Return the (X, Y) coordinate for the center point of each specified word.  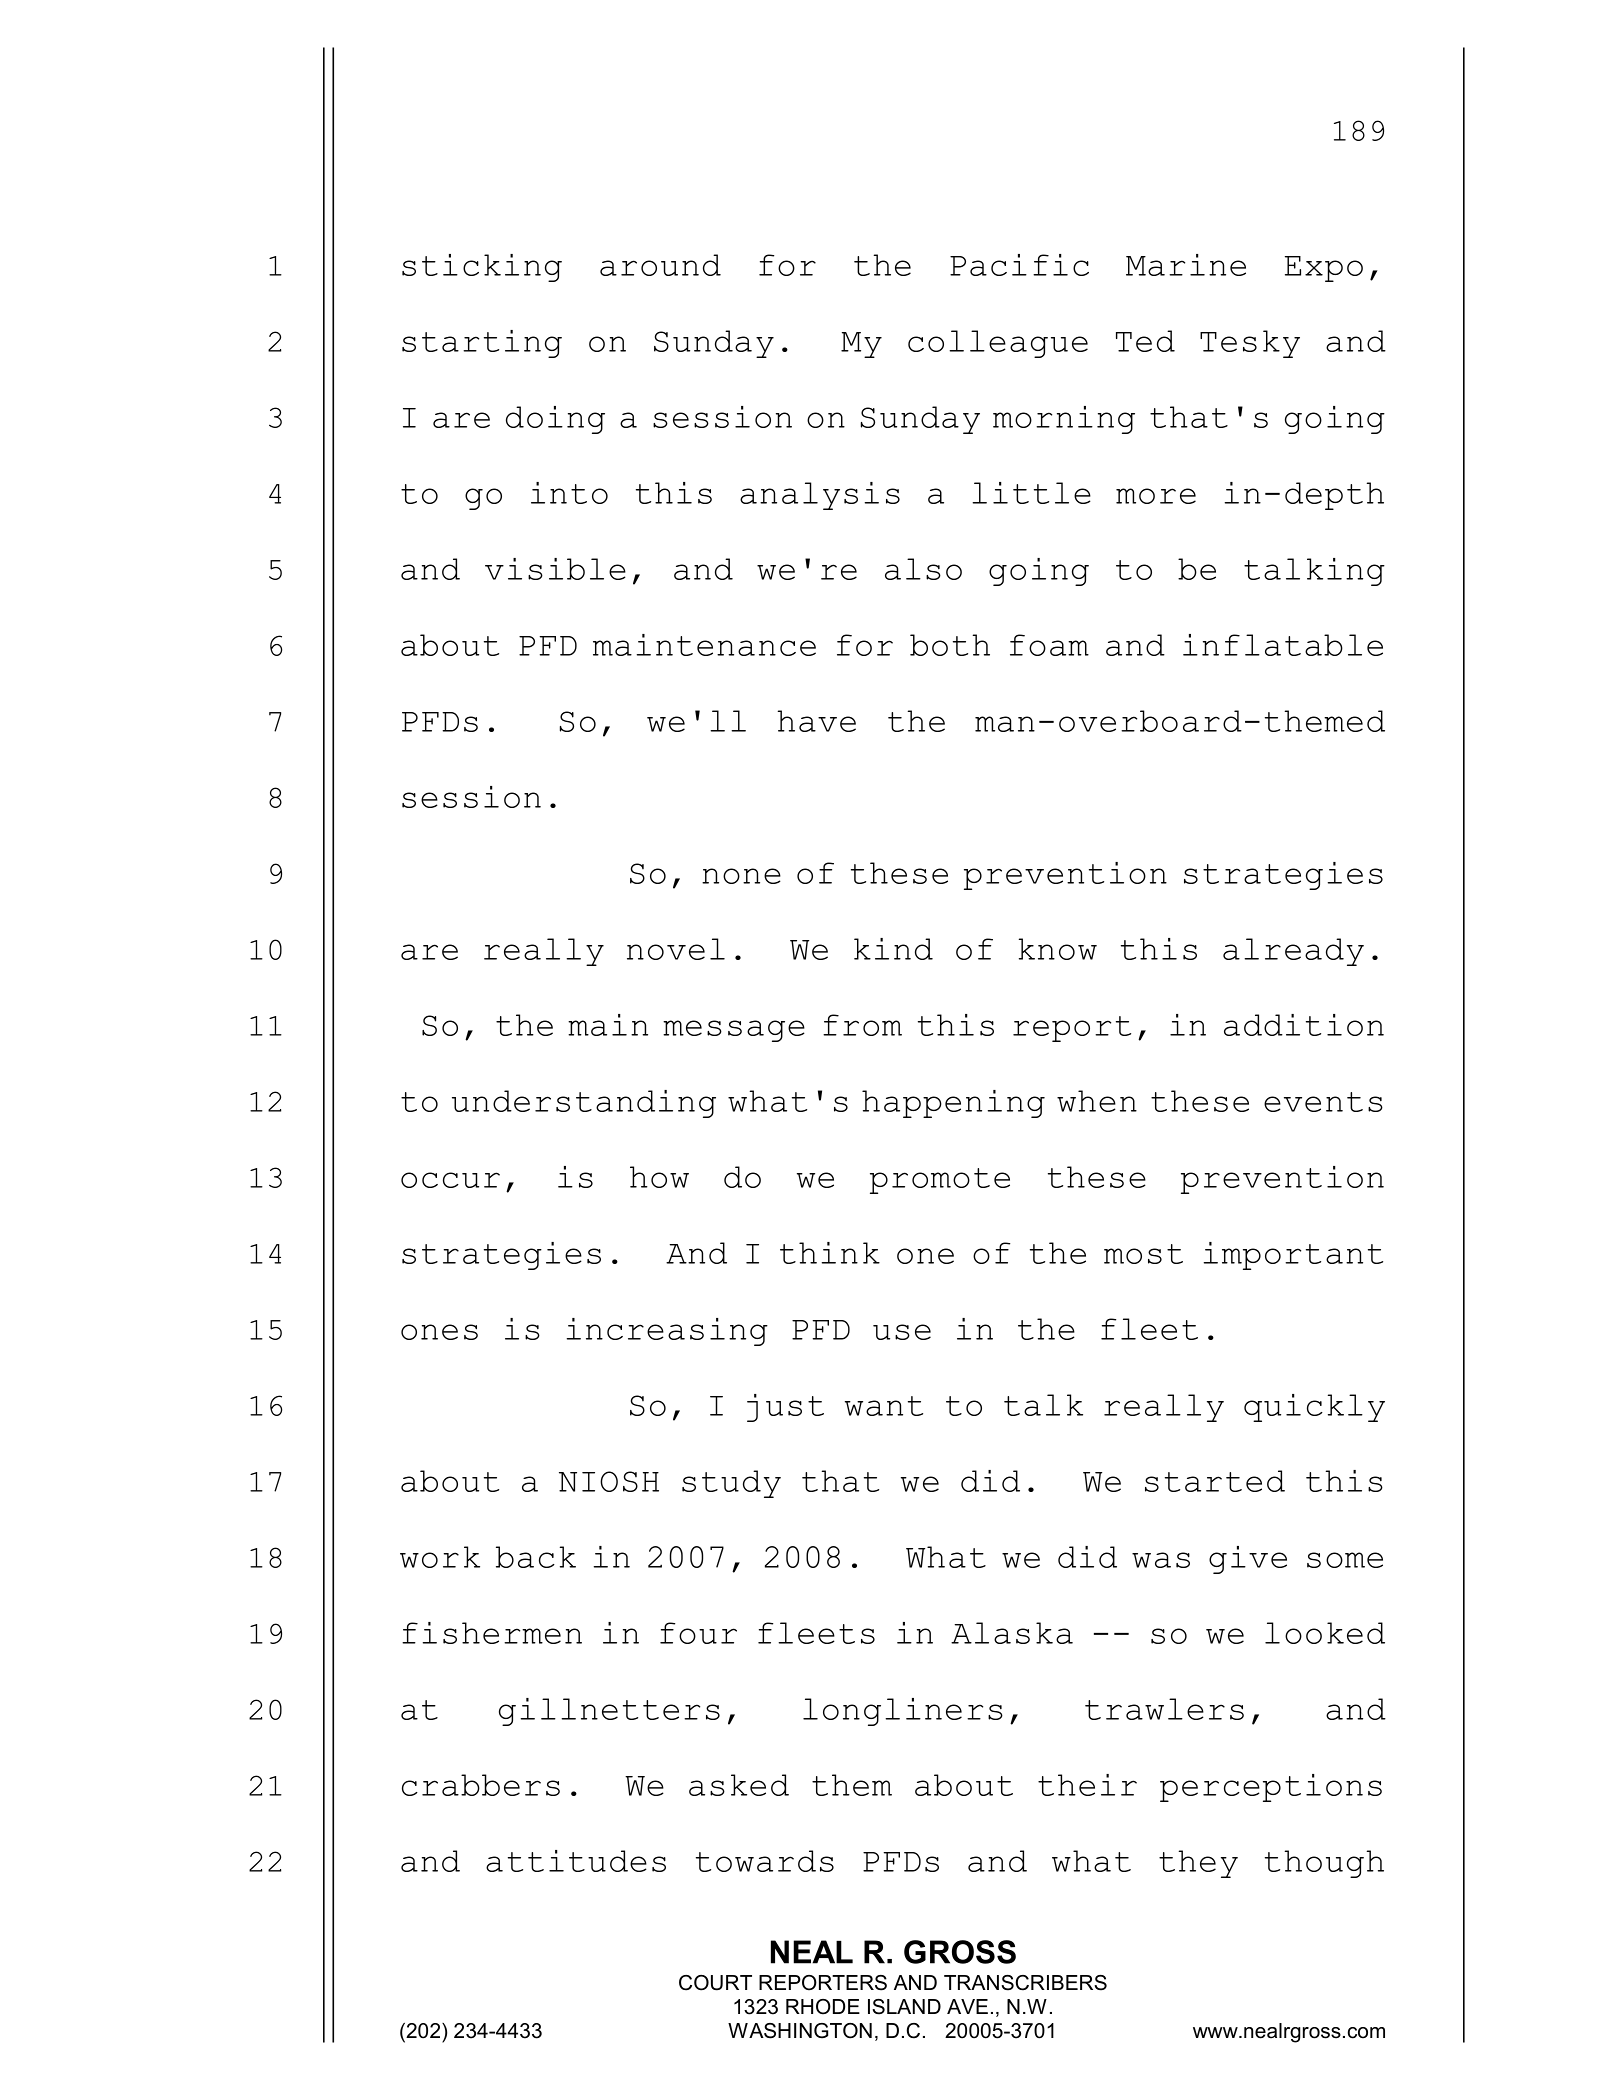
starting (482, 344)
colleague (998, 344)
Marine (1186, 265)
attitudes (576, 1861)
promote (940, 1181)
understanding (584, 1104)
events (1323, 1102)
